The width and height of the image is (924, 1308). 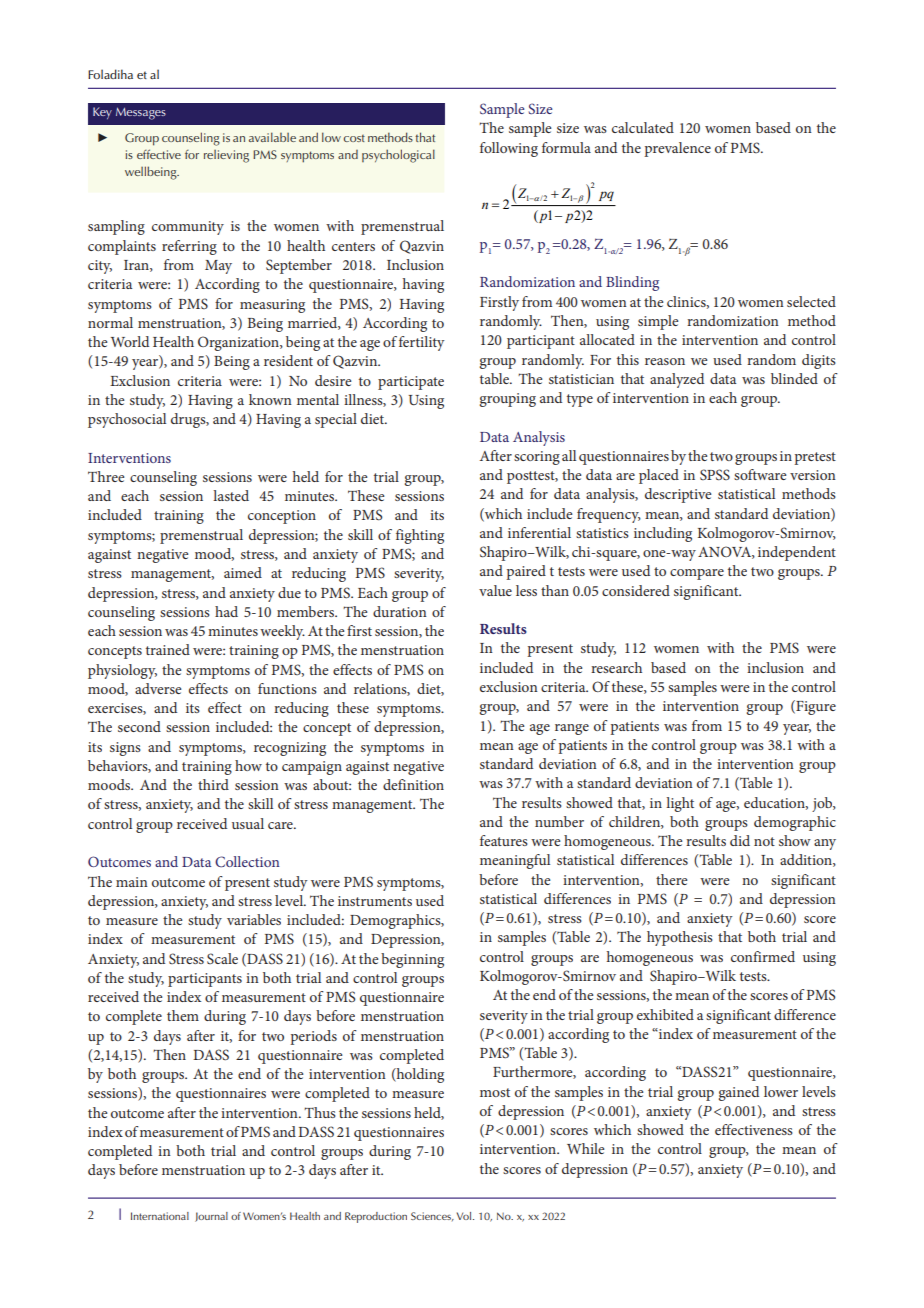 I want to click on trained, so click(x=168, y=649).
